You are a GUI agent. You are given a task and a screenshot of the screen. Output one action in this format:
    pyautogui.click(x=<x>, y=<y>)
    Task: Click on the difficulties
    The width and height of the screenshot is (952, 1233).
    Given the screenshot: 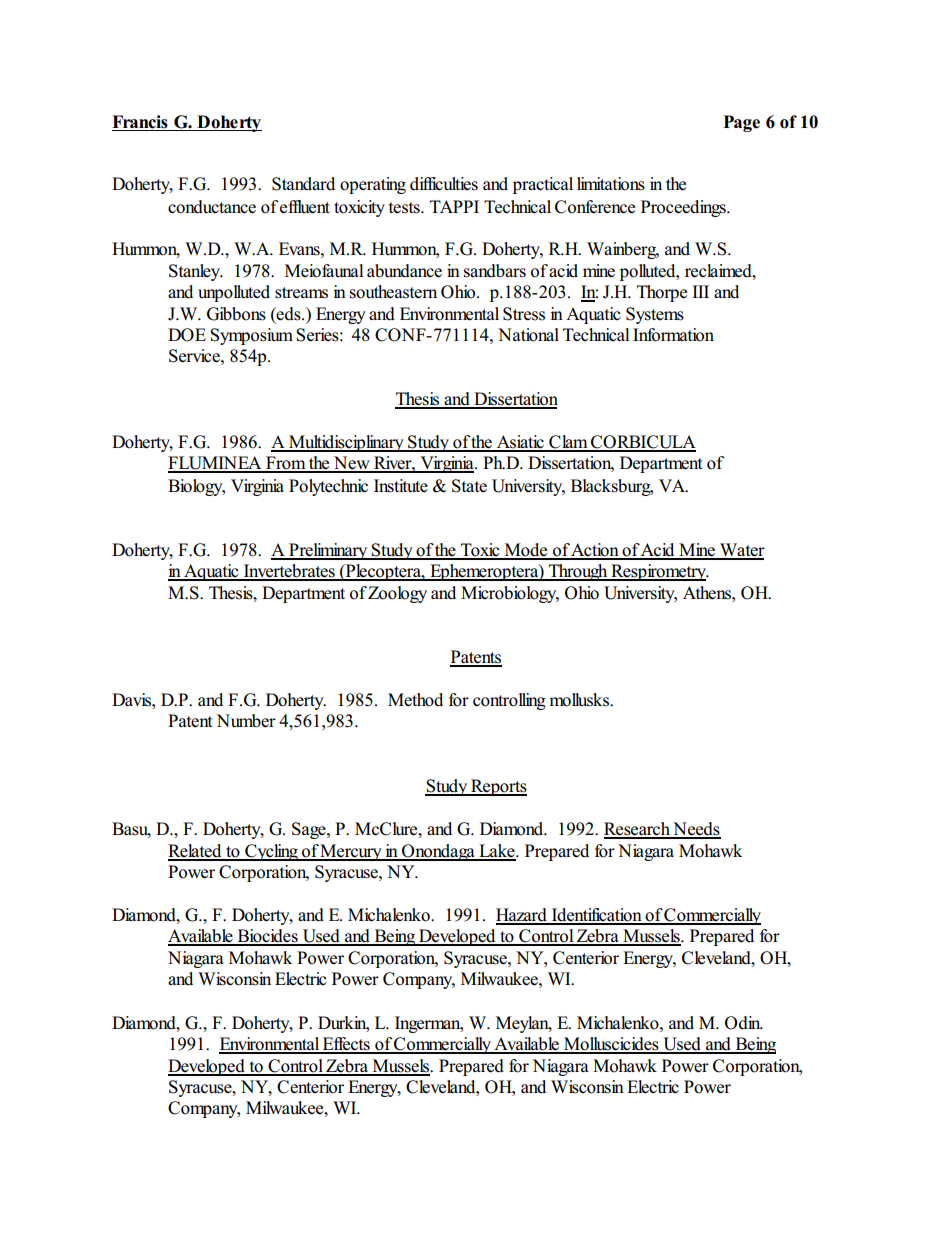 What is the action you would take?
    pyautogui.click(x=444, y=184)
